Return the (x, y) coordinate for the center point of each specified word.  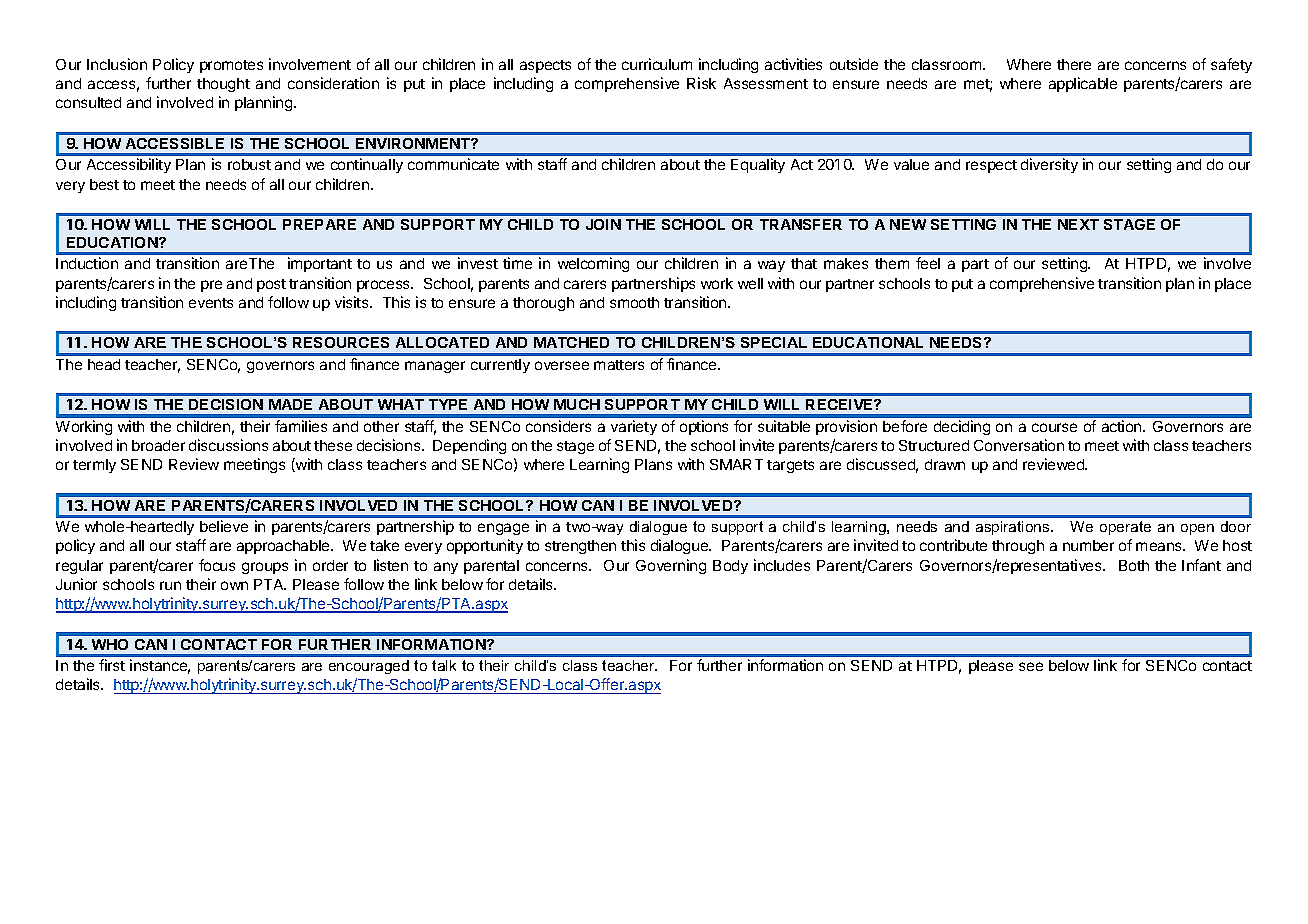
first (112, 665)
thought (223, 85)
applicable (1083, 84)
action (1123, 426)
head (104, 364)
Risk (701, 83)
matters (619, 365)
